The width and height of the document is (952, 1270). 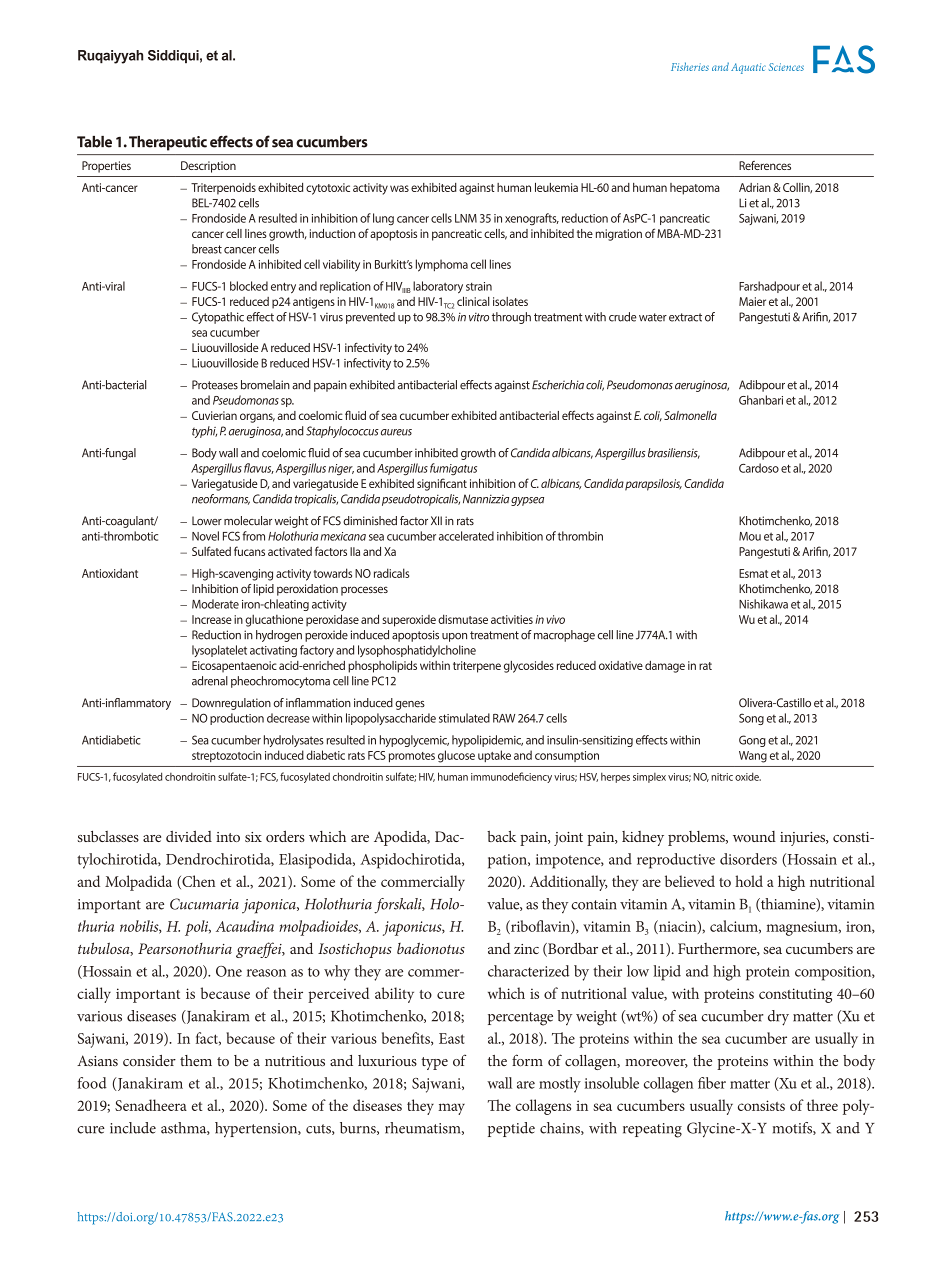 What do you see at coordinates (396, 432) in the document?
I see `aureus` at bounding box center [396, 432].
